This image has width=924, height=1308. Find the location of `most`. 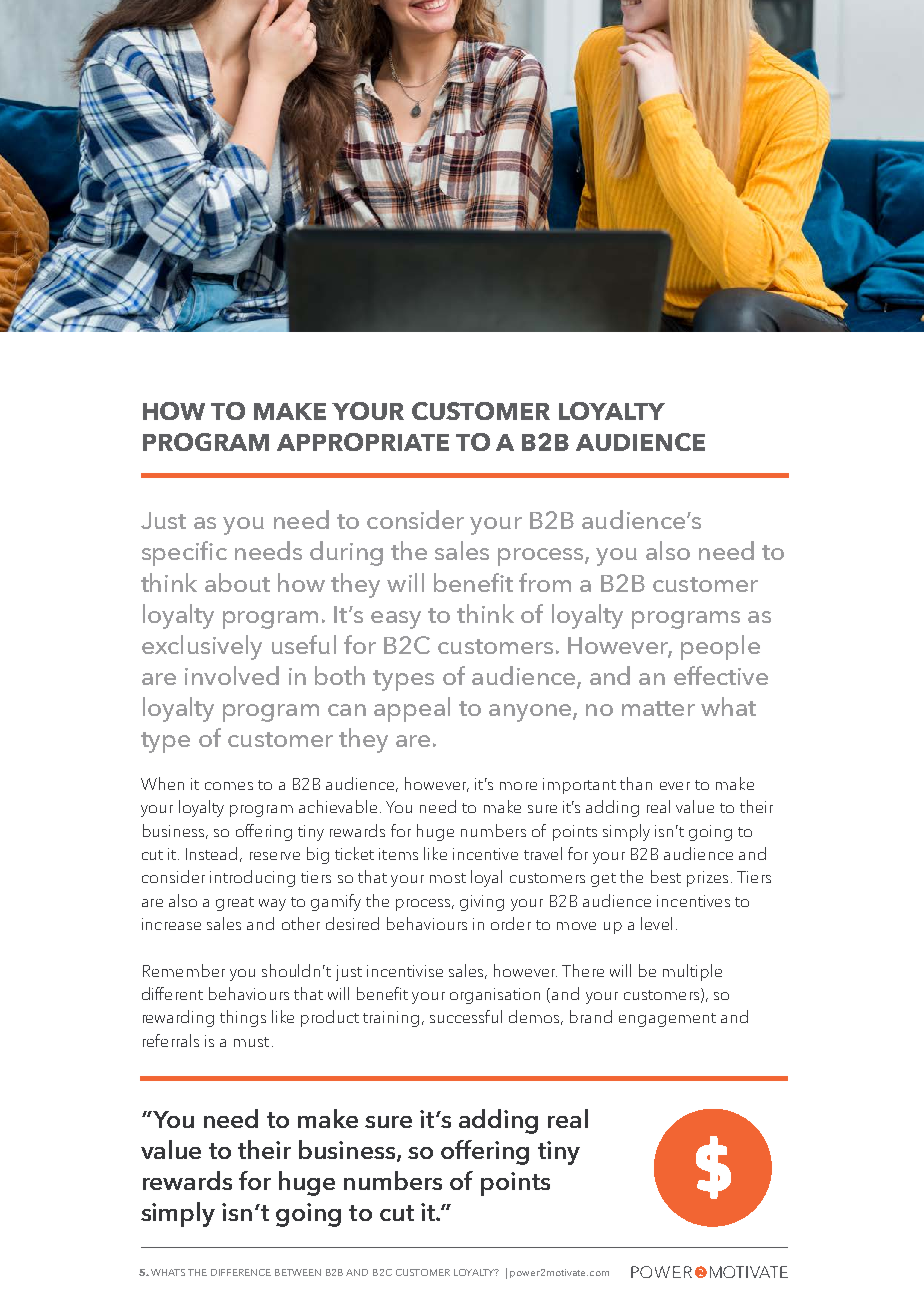

most is located at coordinates (448, 878).
